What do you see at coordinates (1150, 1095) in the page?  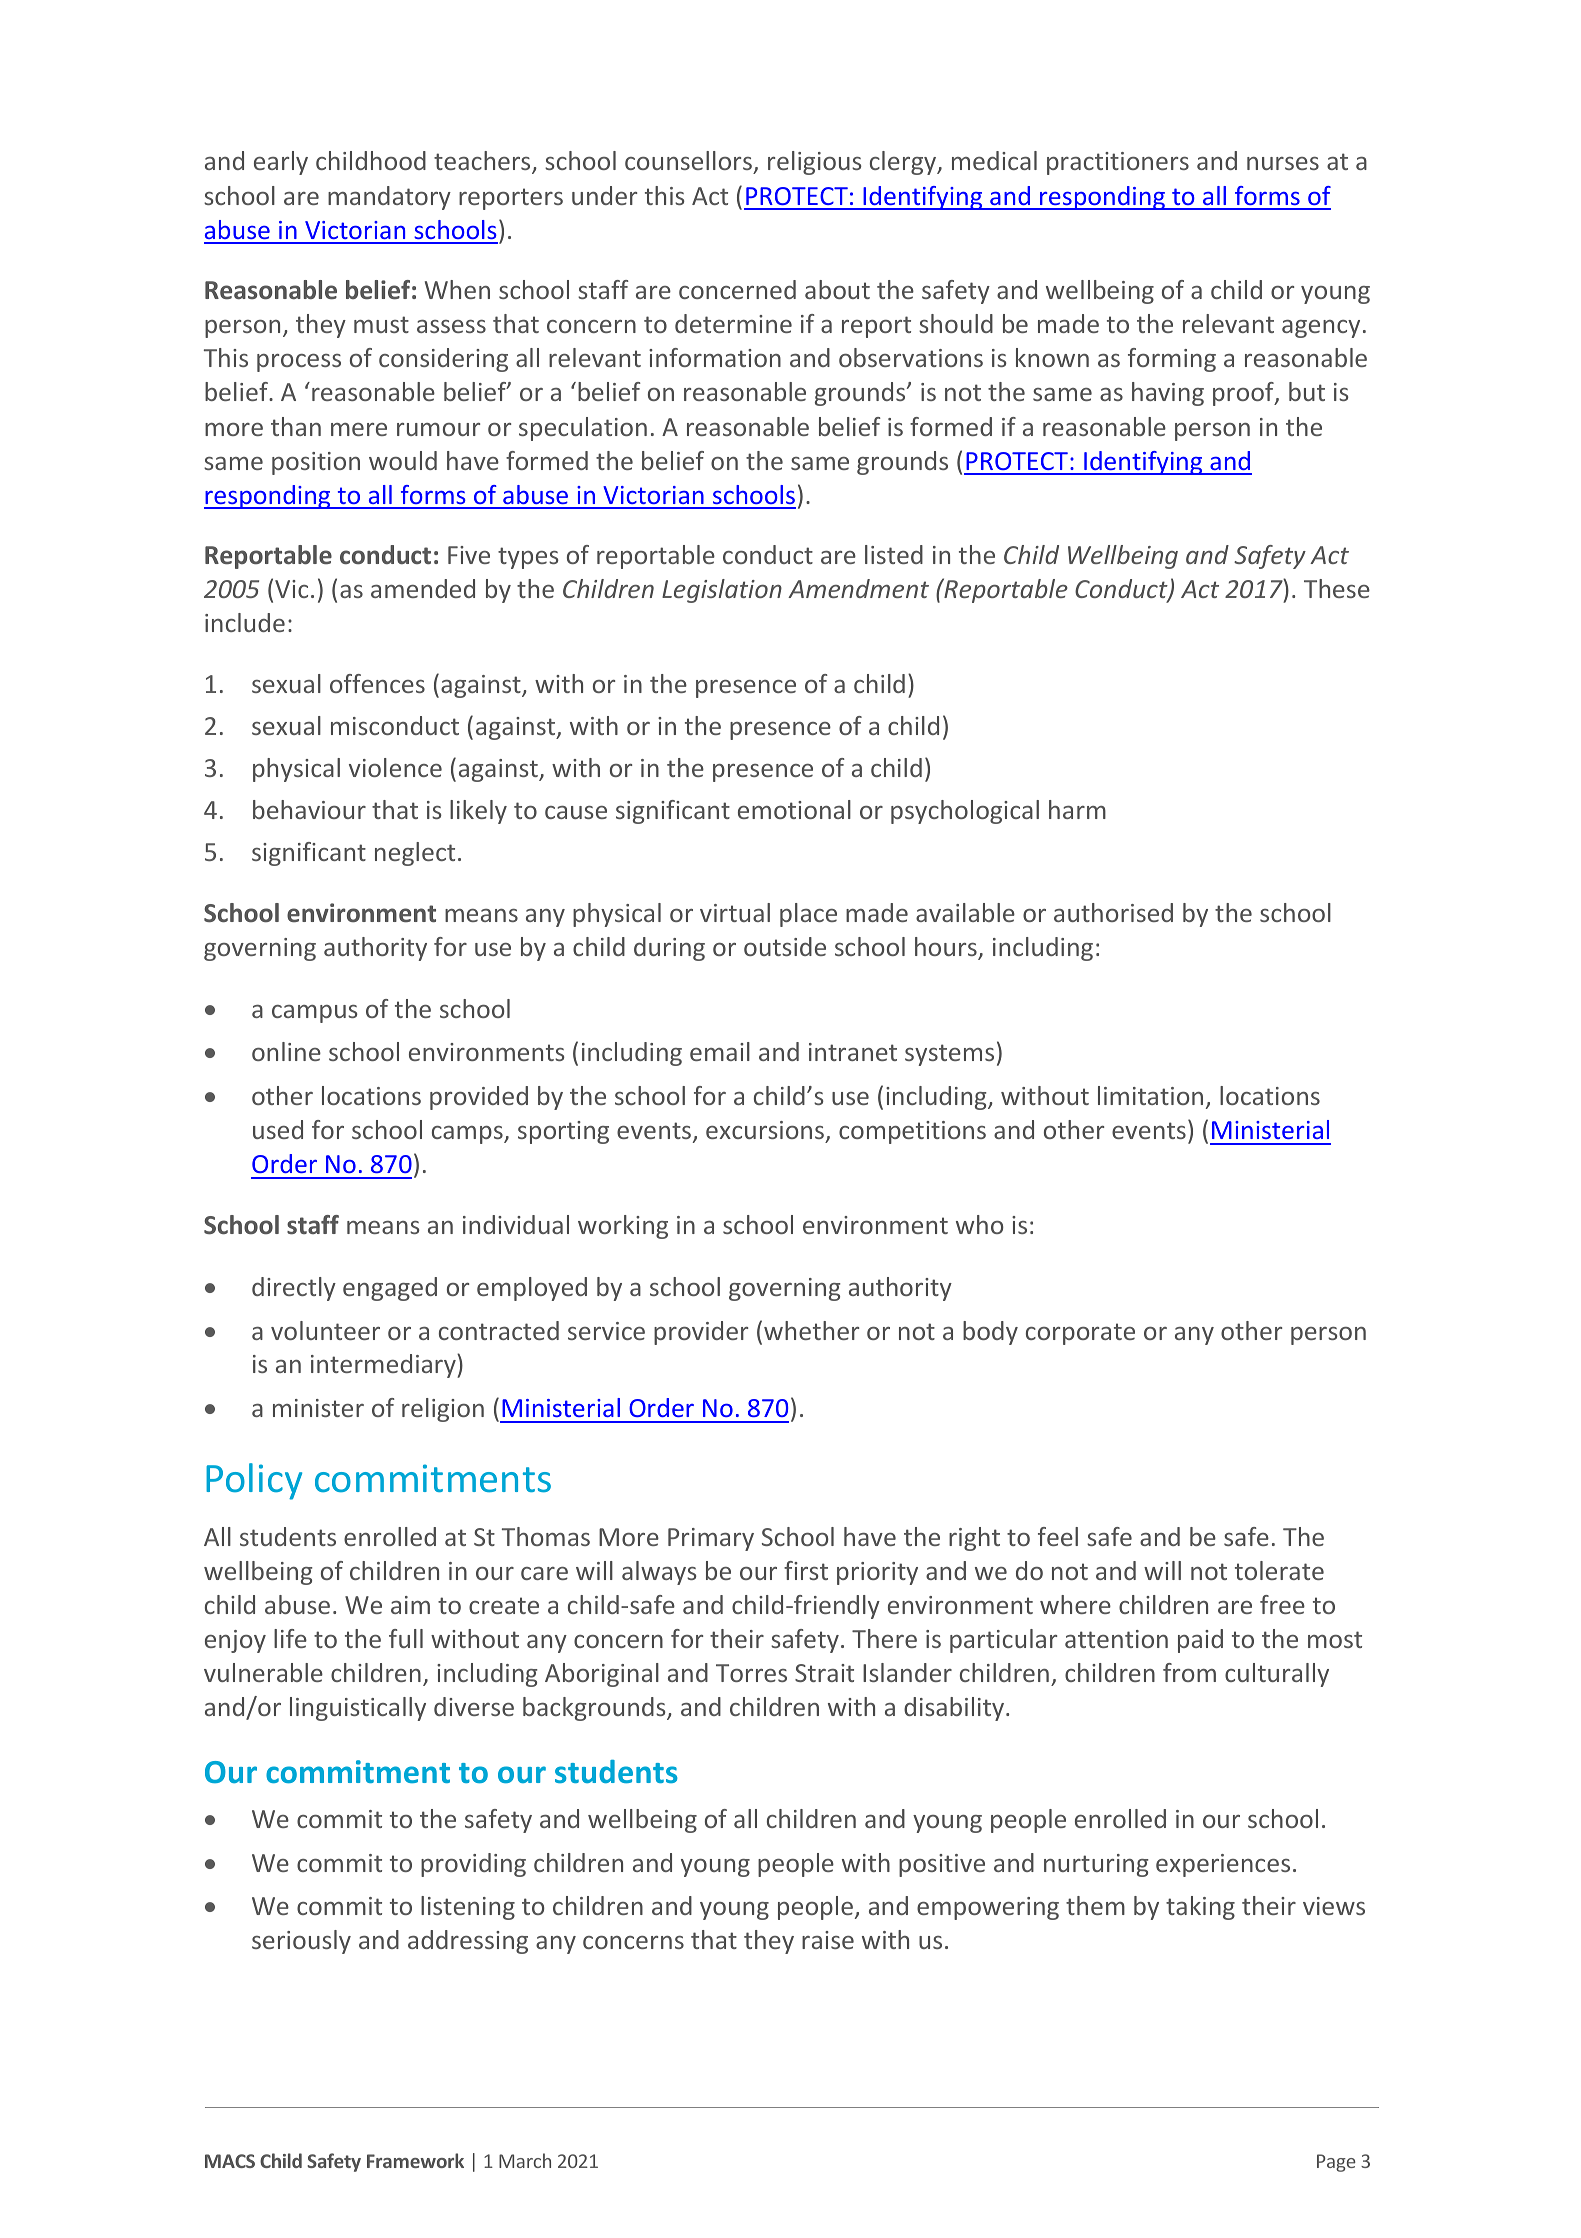 I see `limitation` at bounding box center [1150, 1095].
